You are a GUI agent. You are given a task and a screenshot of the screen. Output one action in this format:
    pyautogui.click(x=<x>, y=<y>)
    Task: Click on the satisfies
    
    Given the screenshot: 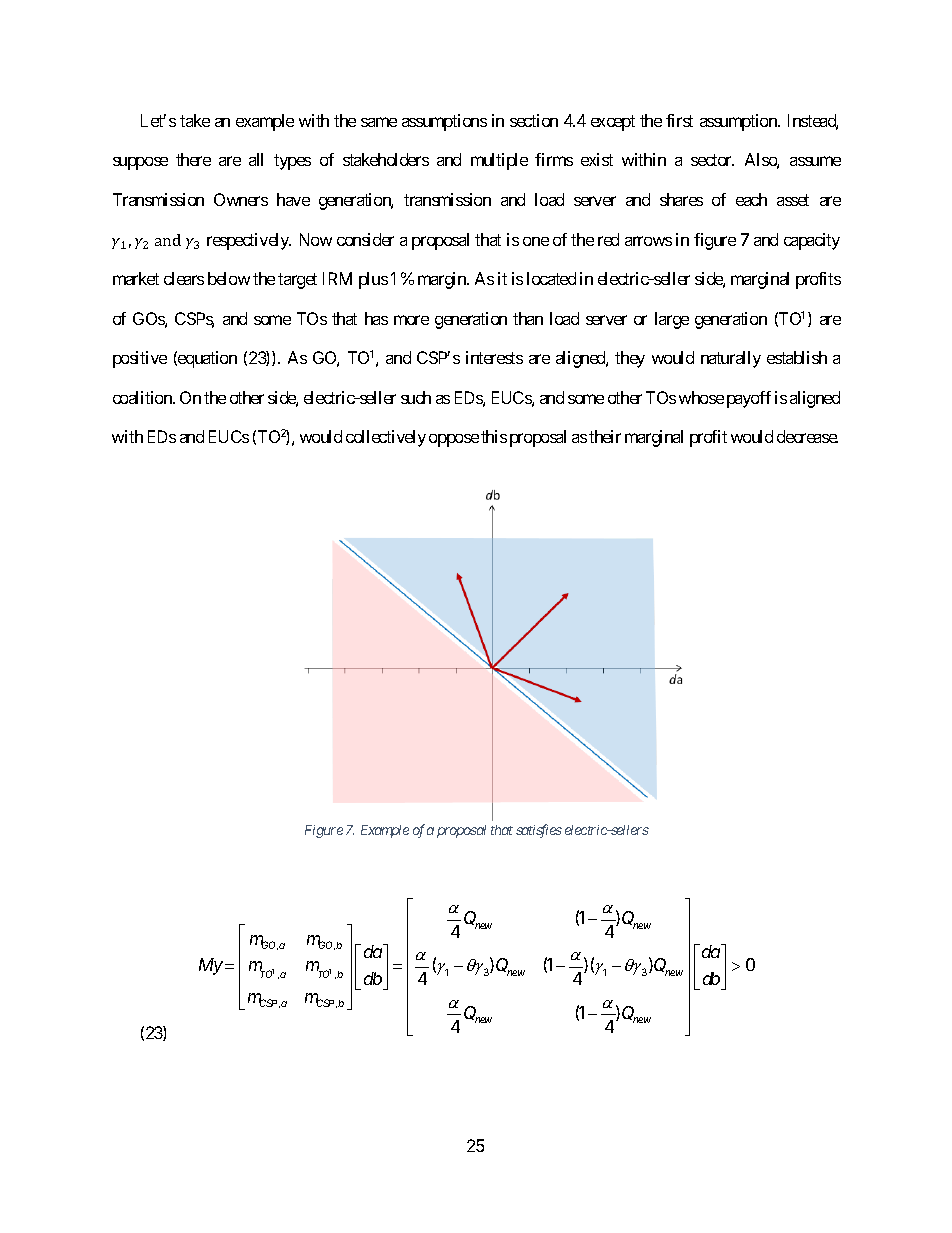 What is the action you would take?
    pyautogui.click(x=539, y=831)
